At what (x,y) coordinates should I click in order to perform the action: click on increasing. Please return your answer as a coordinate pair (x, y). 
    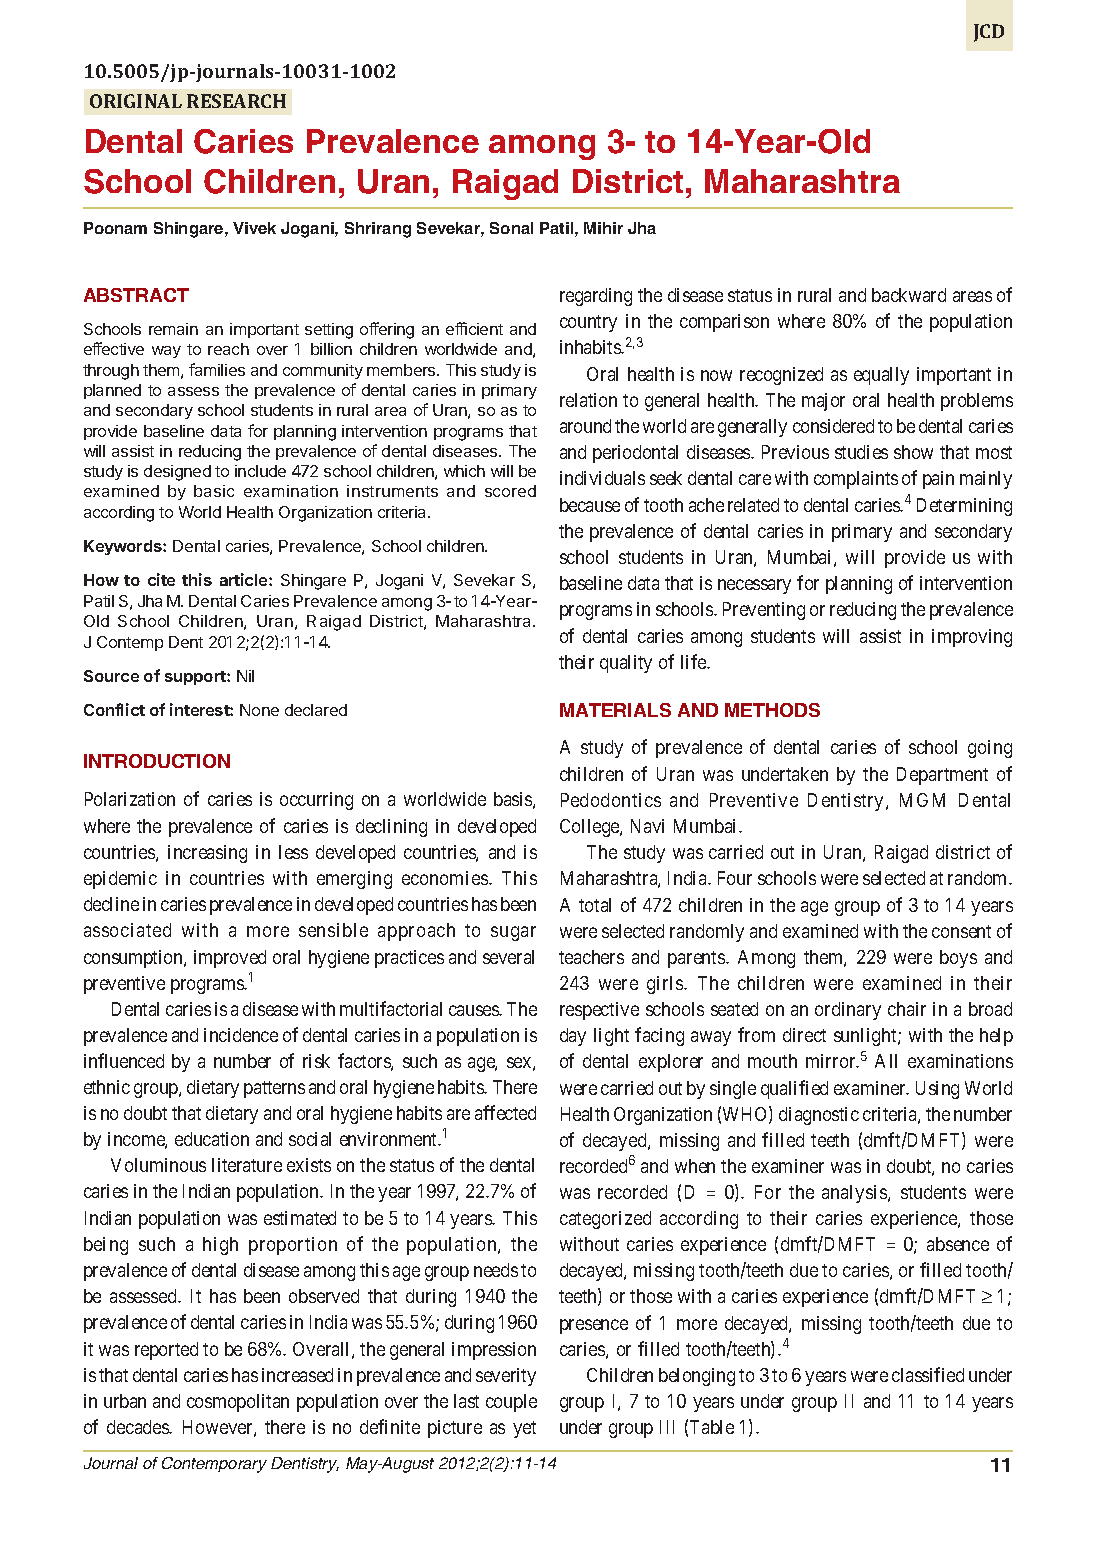
    Looking at the image, I should click on (207, 854).
